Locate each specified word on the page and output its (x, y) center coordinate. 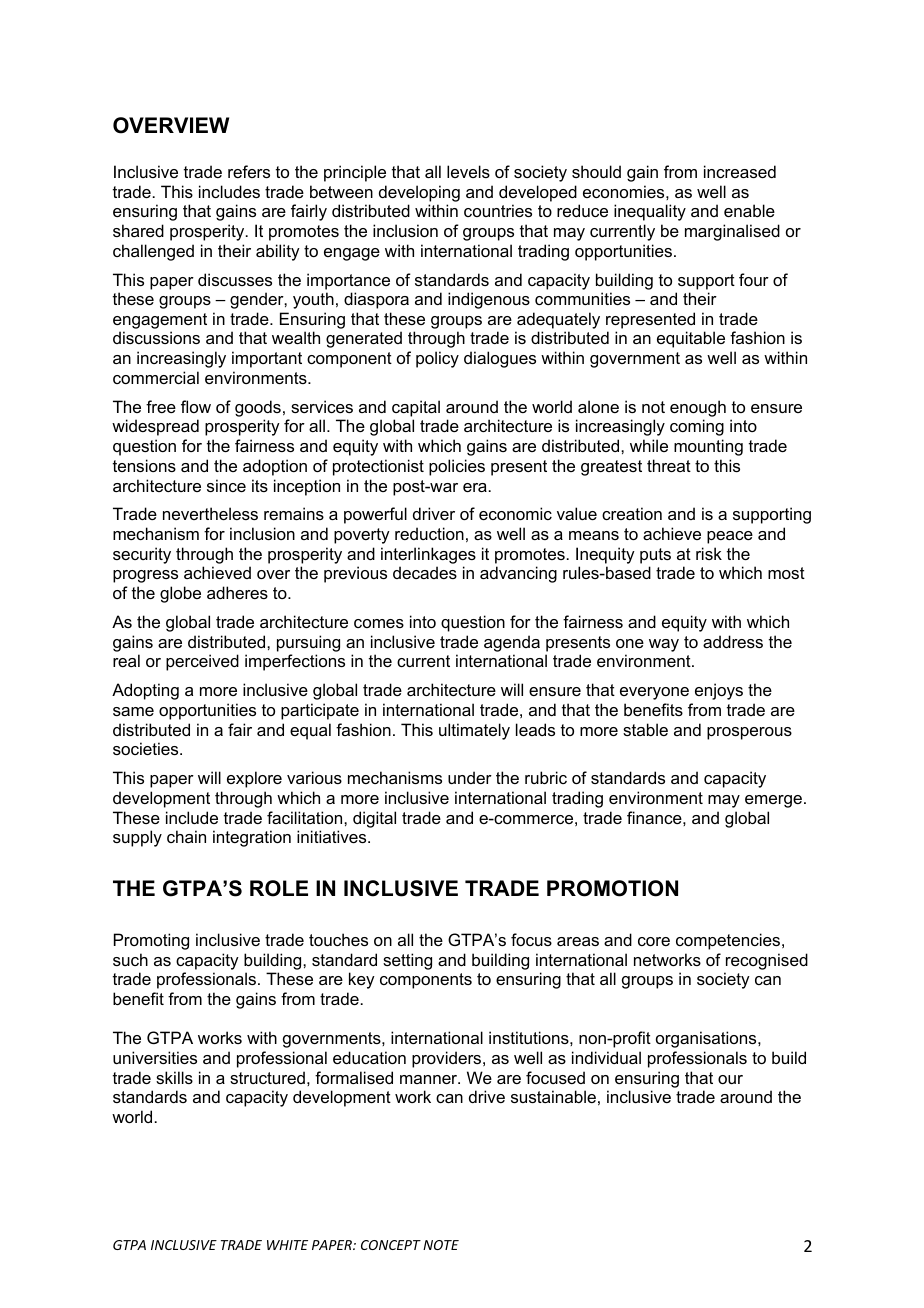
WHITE (287, 1245)
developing (419, 193)
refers (249, 171)
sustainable (553, 1096)
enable (749, 210)
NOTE (441, 1245)
